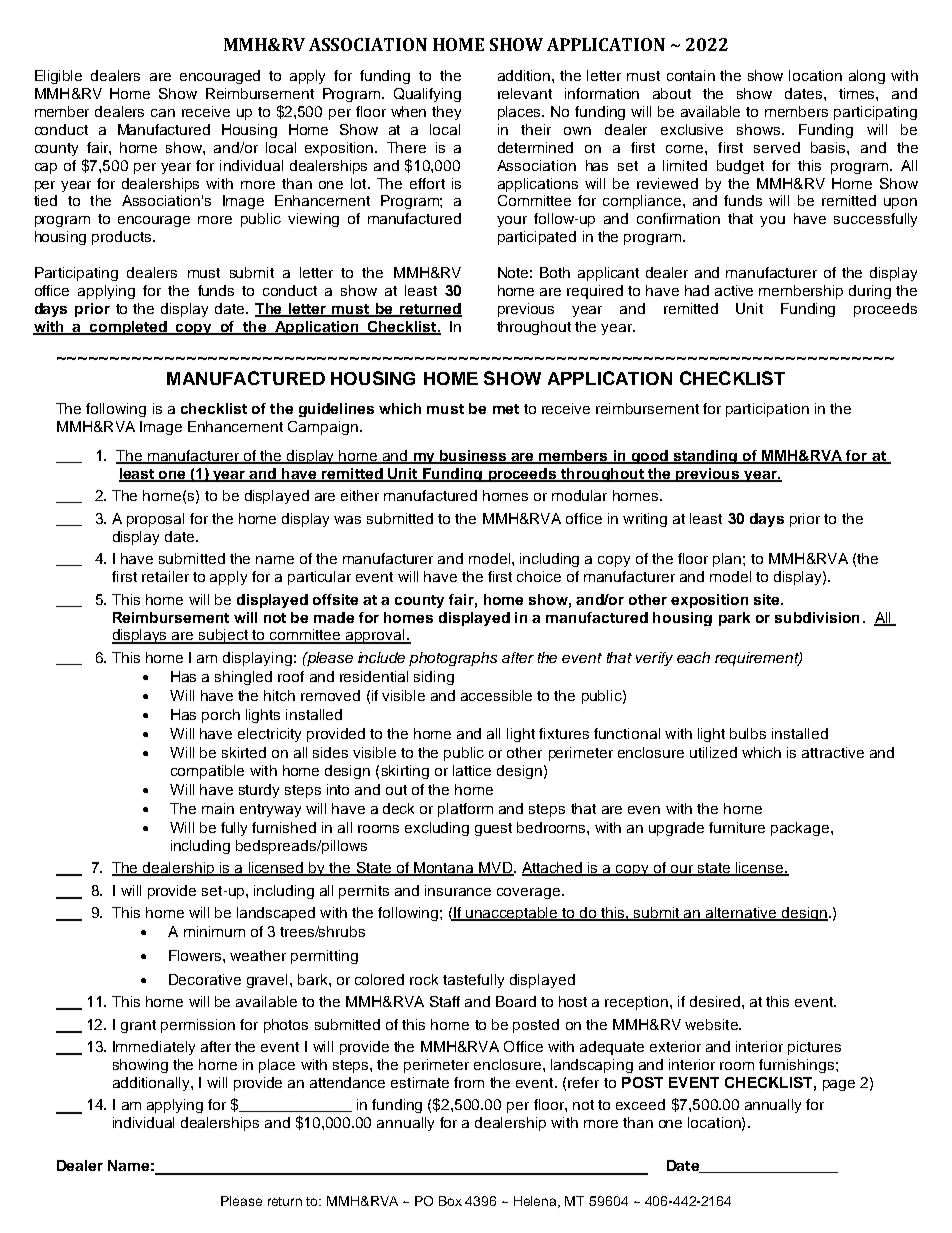 The width and height of the screenshot is (952, 1233). I want to click on proposal, so click(155, 520).
